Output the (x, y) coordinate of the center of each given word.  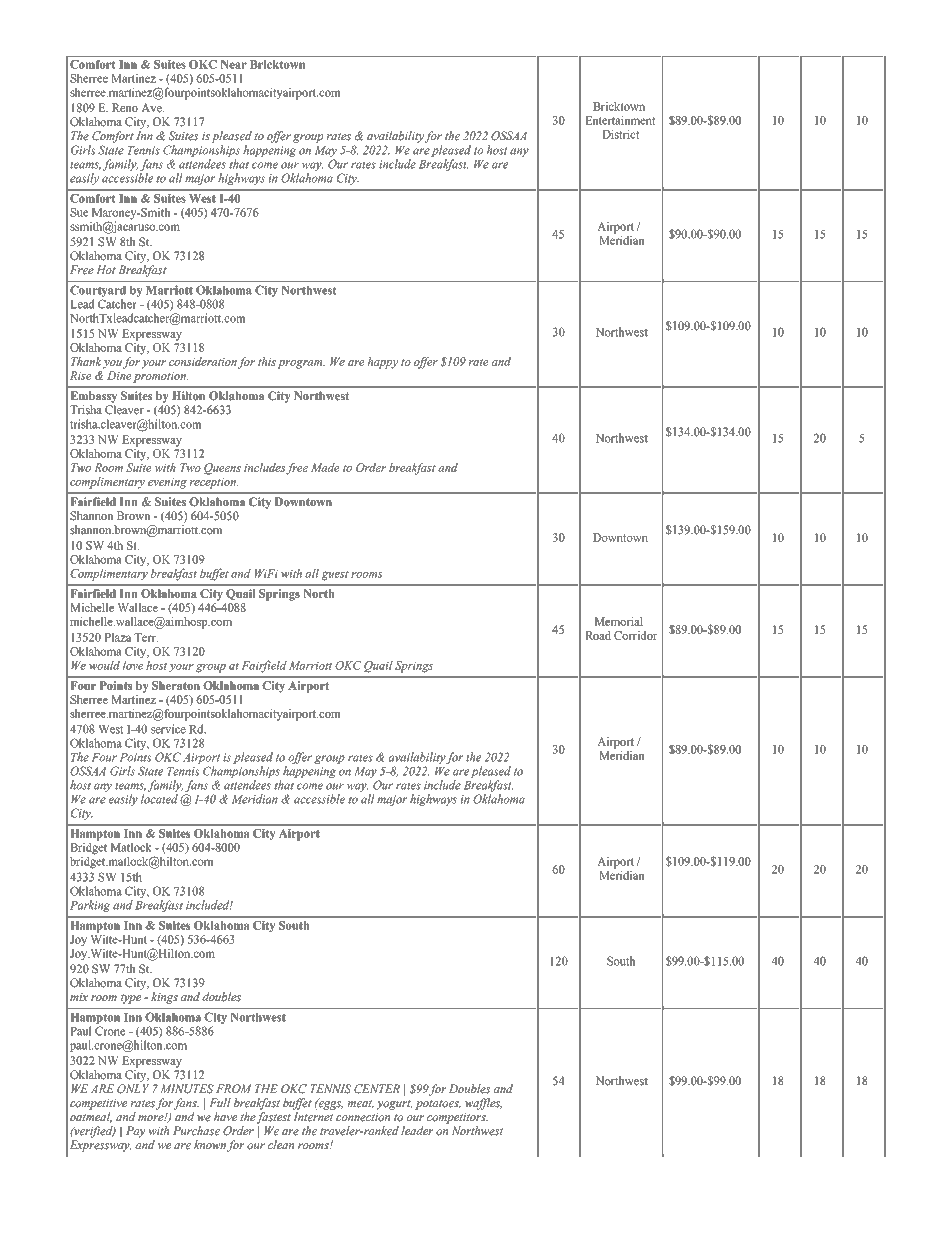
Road (598, 635)
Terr (146, 637)
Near (234, 64)
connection (363, 1117)
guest (335, 575)
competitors (457, 1118)
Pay (135, 1132)
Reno (125, 107)
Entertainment (620, 120)
